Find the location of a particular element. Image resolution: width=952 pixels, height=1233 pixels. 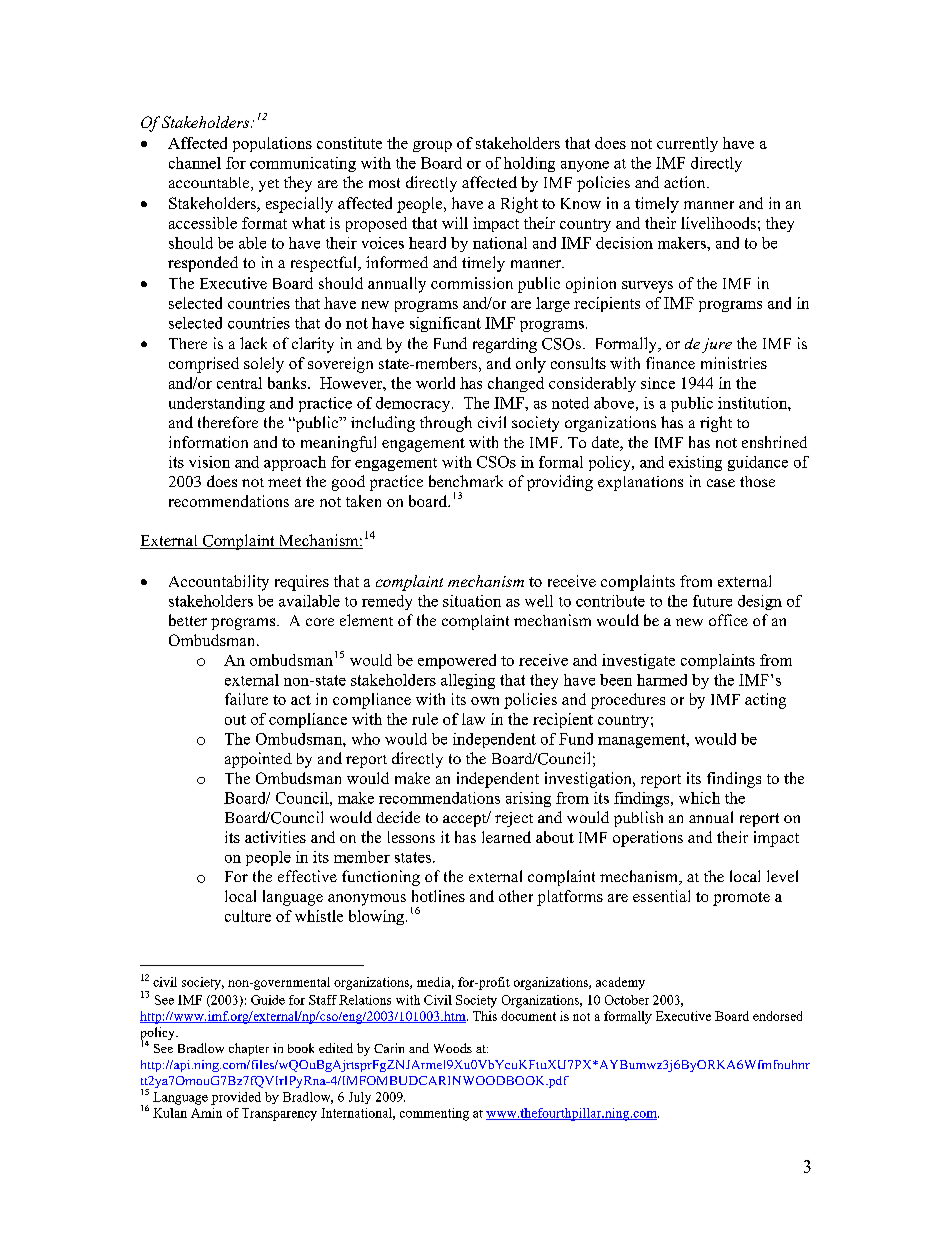

action is located at coordinates (686, 182).
